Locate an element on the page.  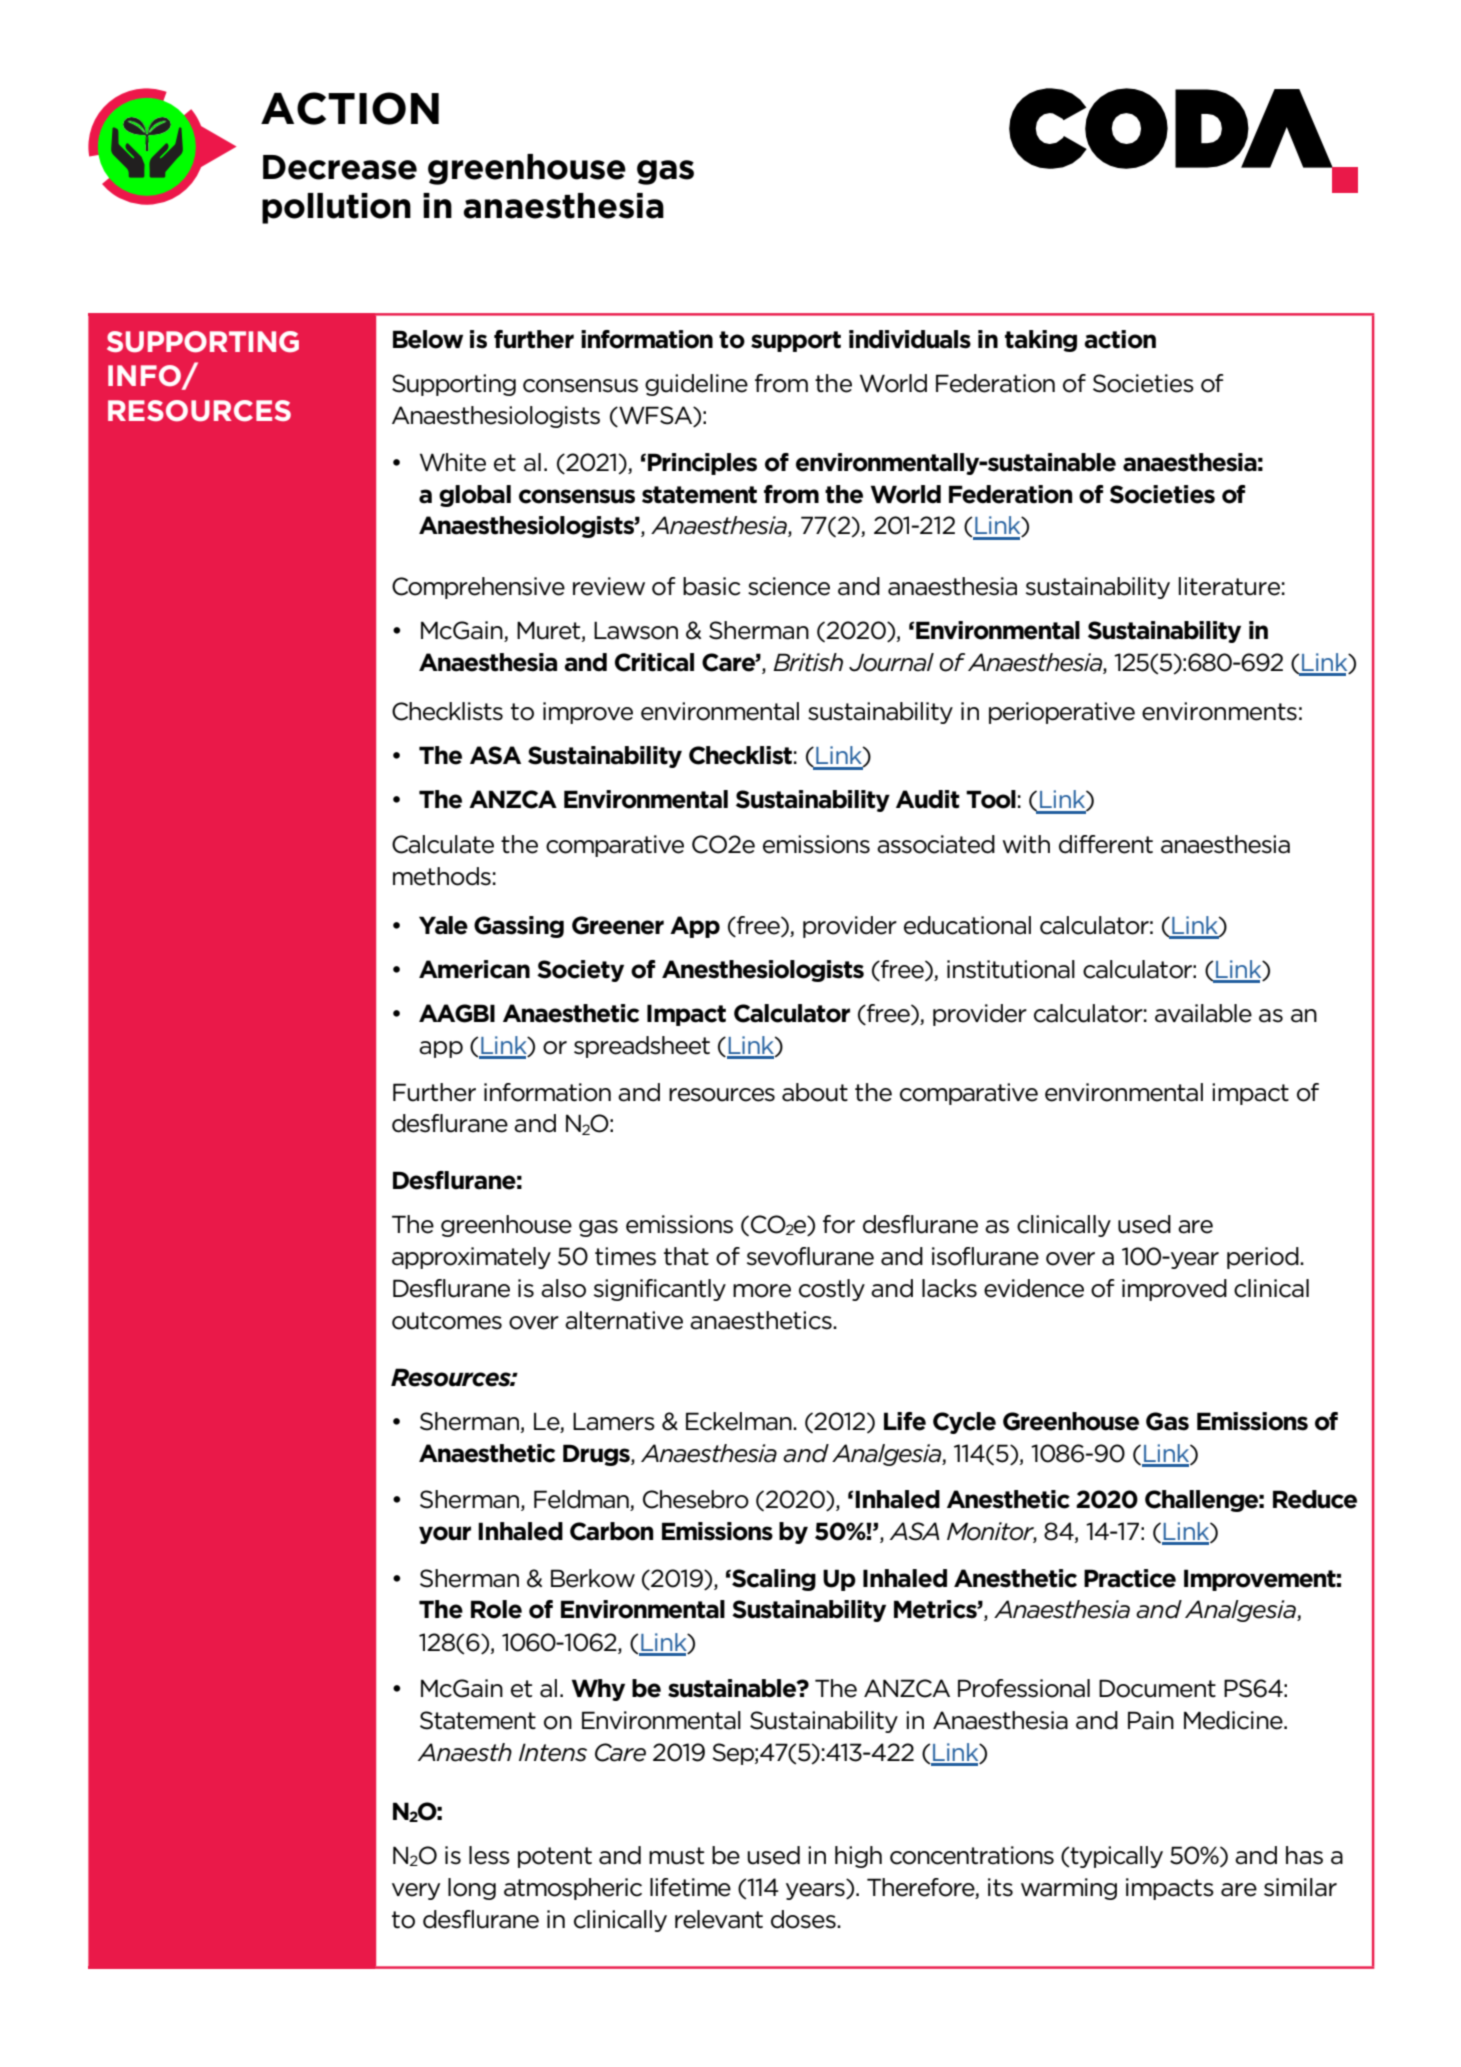
long is located at coordinates (472, 1889).
